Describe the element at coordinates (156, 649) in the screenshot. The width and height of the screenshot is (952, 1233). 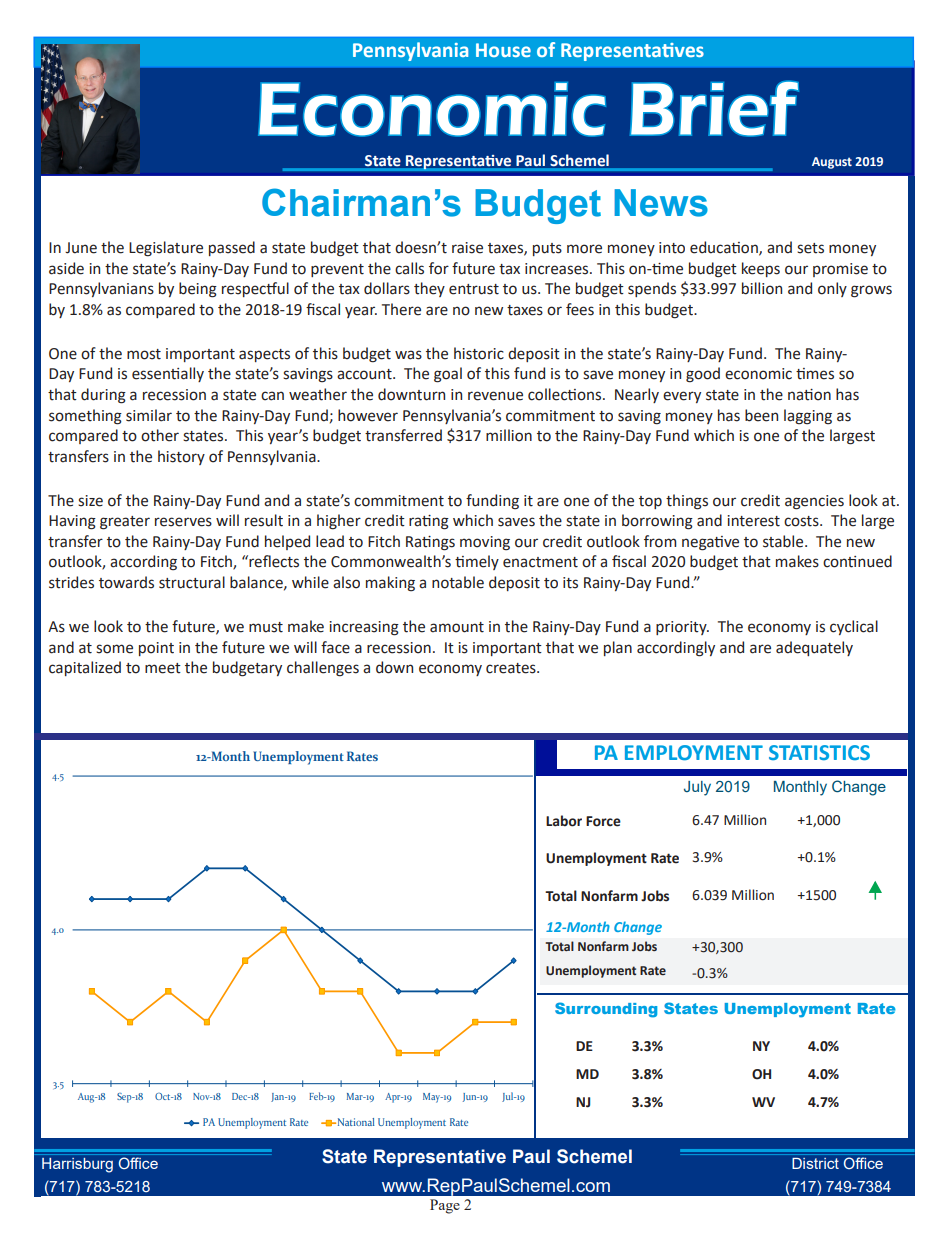
I see `point` at that location.
